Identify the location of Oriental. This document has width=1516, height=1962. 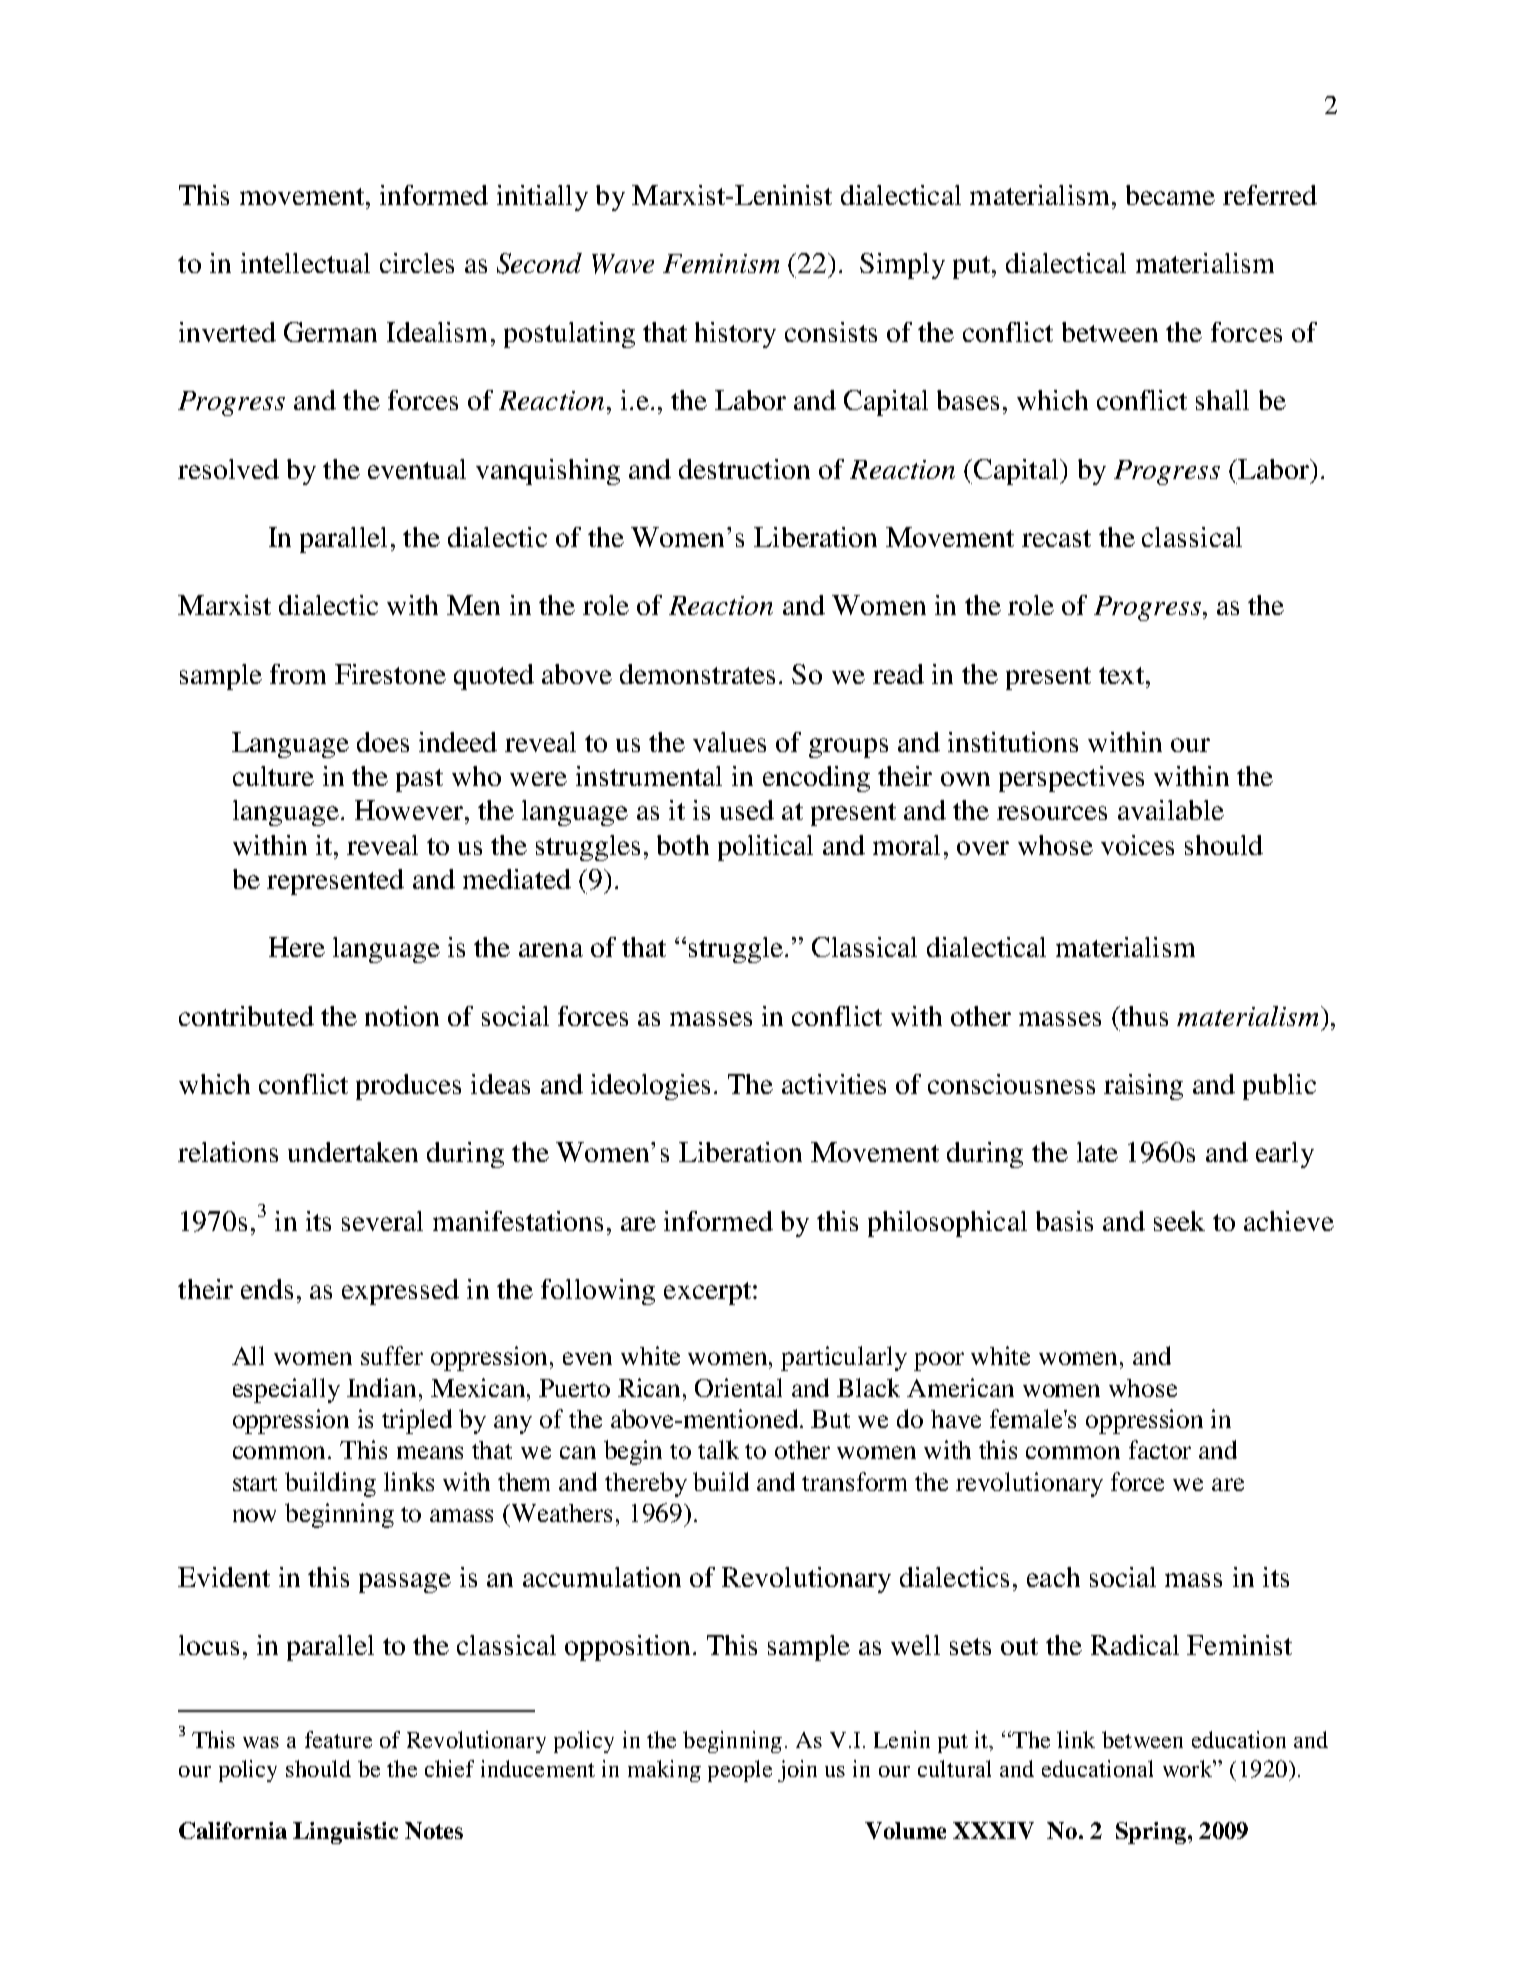
(738, 1387).
